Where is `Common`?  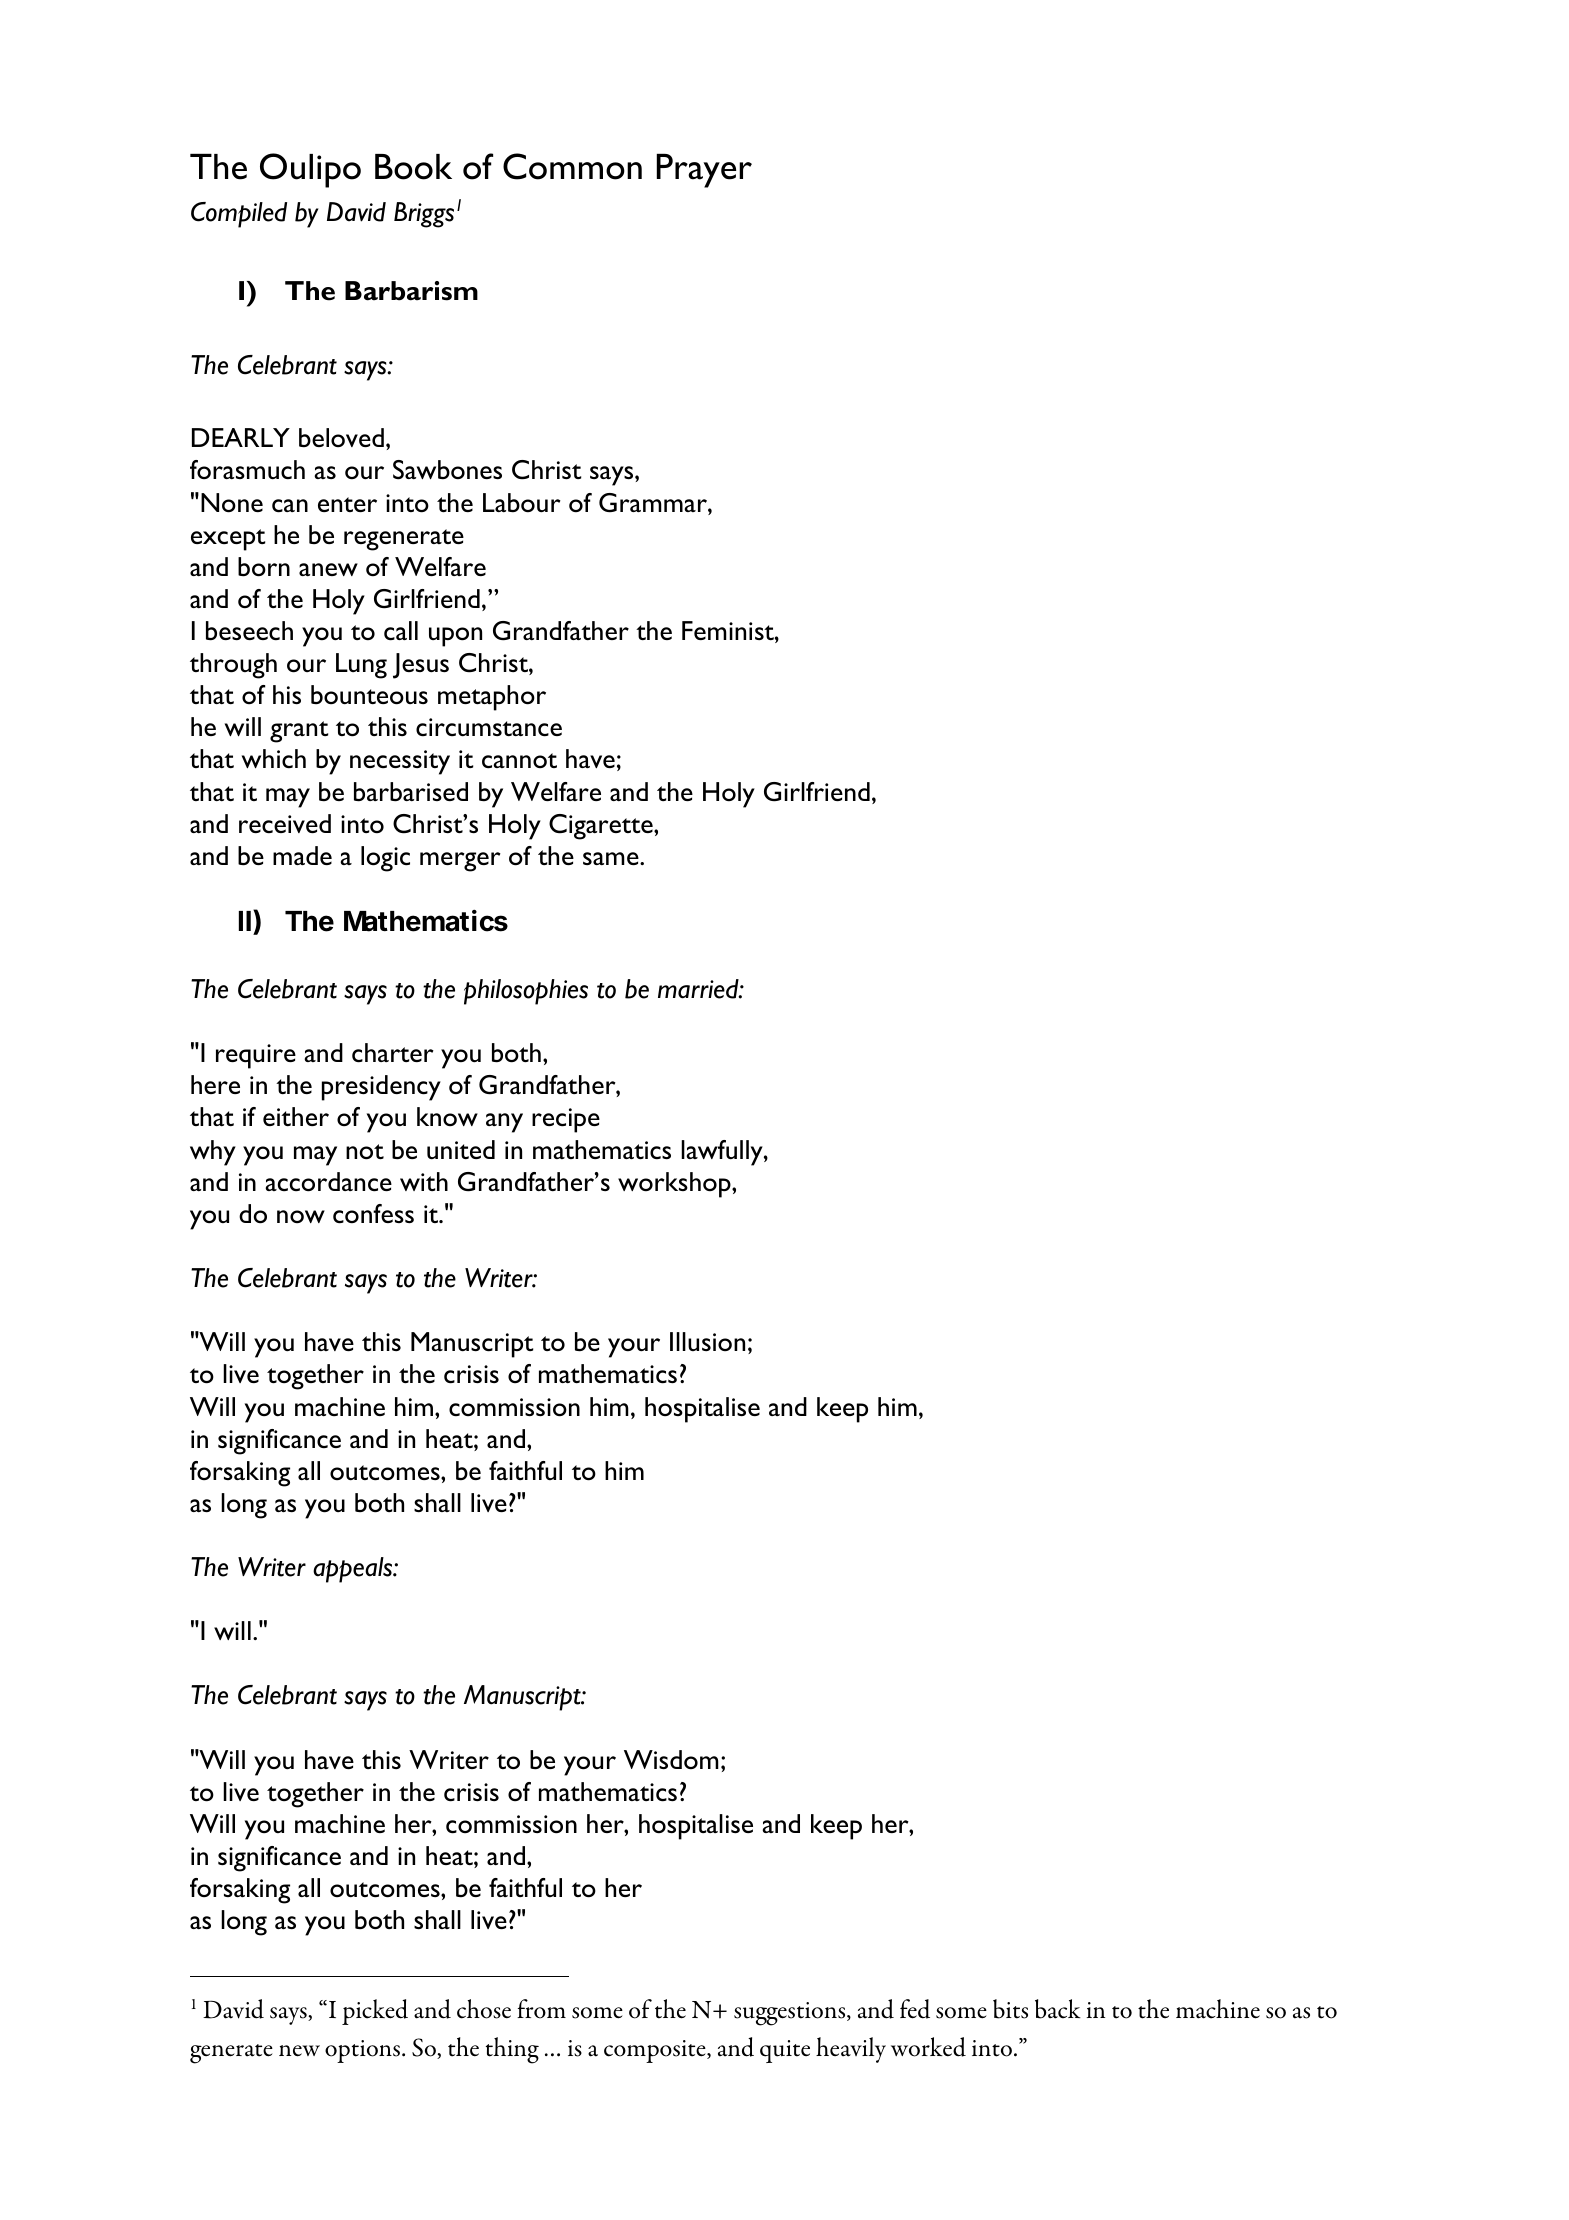
Common is located at coordinates (572, 166).
